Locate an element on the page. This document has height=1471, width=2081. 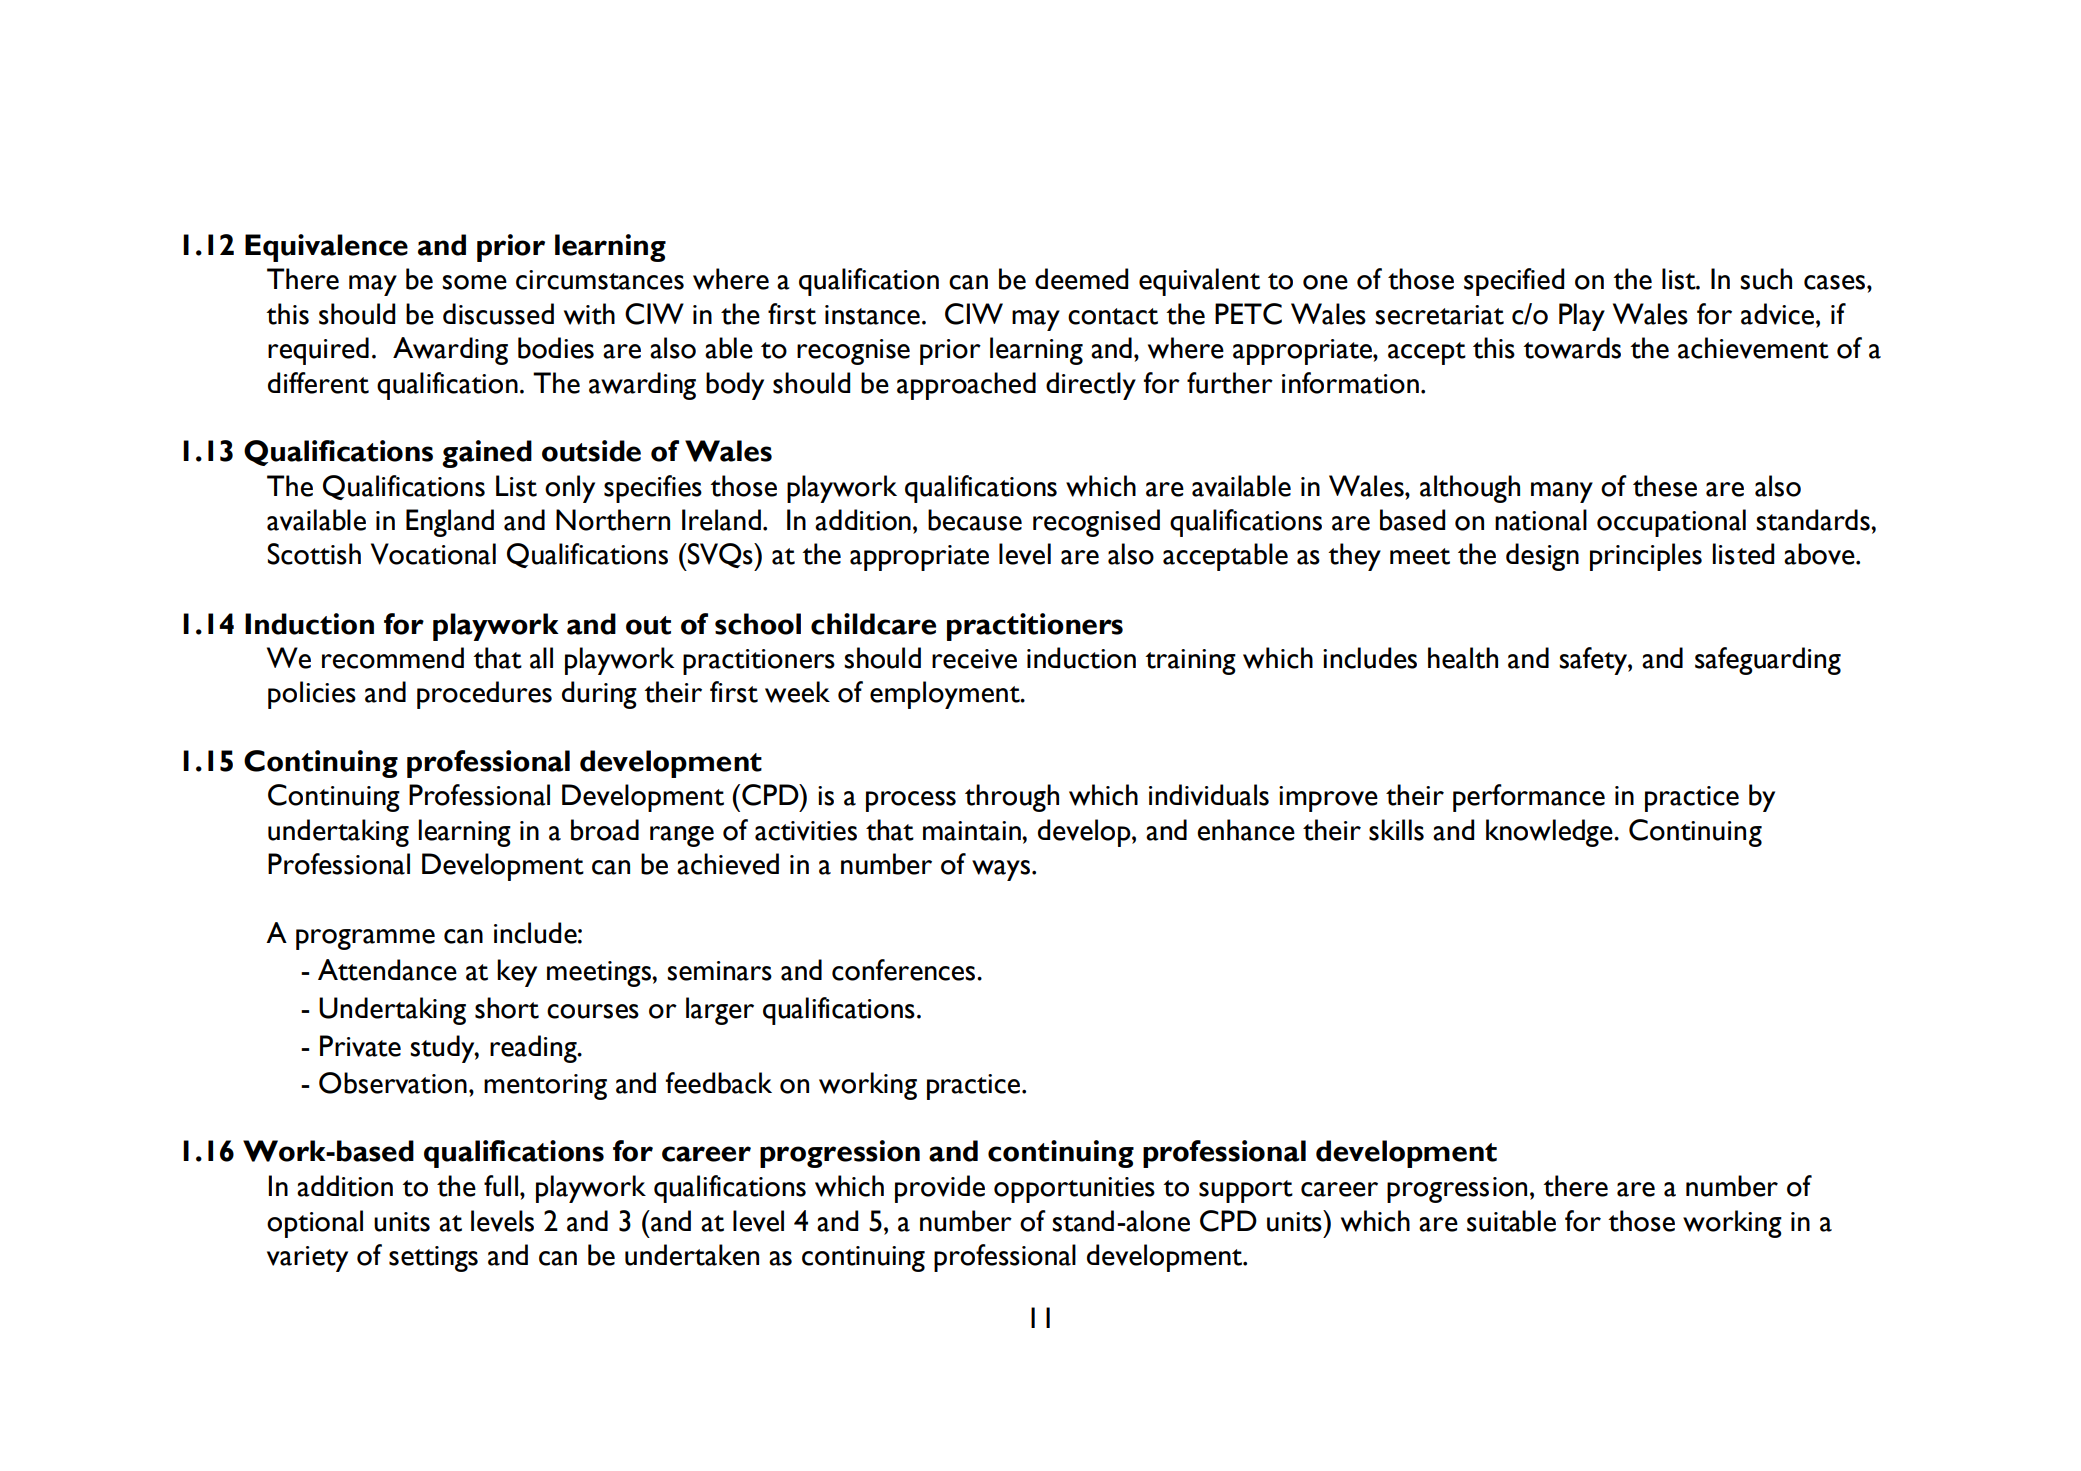
knowledge is located at coordinates (1550, 833).
